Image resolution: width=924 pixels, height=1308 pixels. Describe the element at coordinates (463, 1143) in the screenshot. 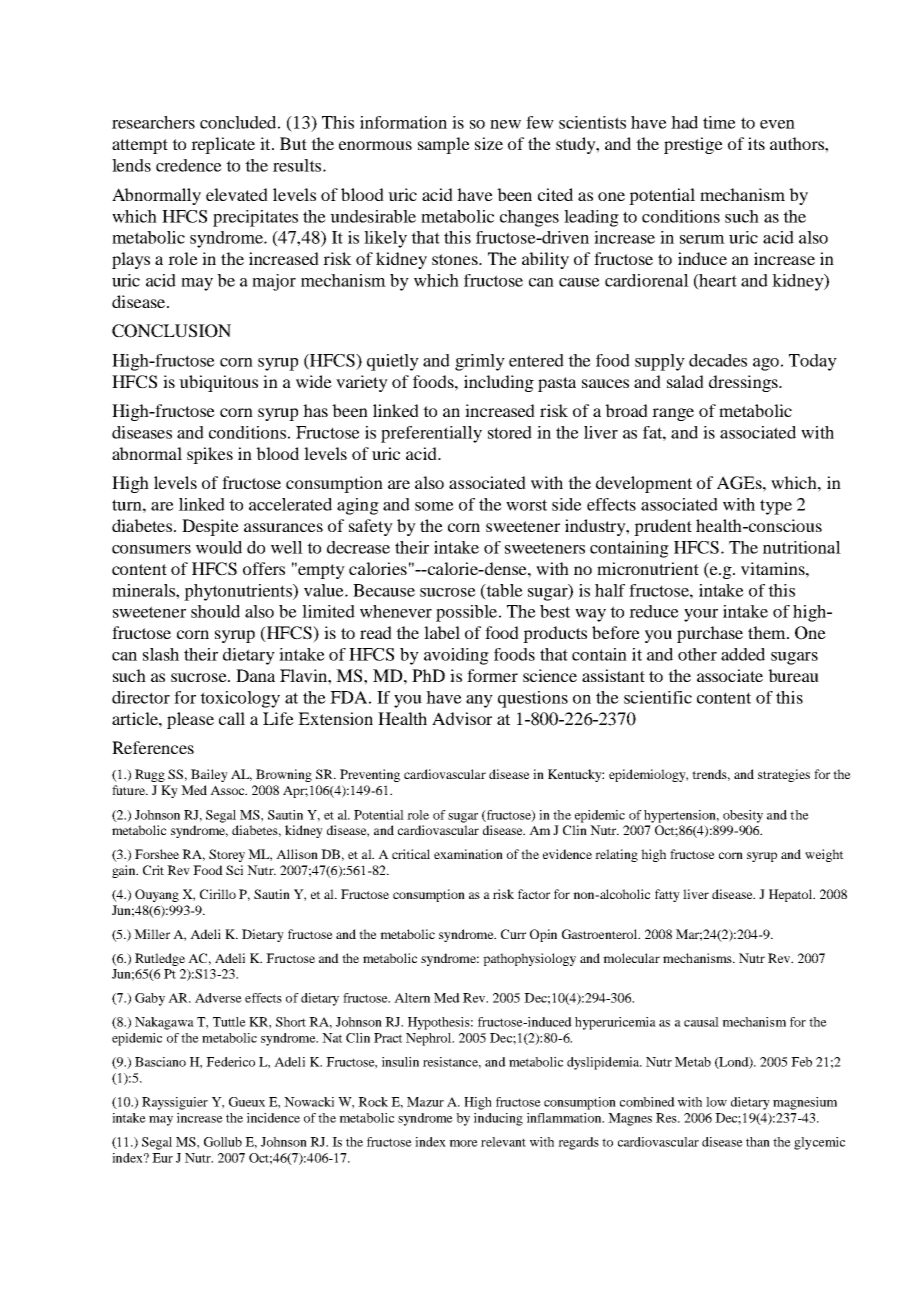

I see `more` at that location.
